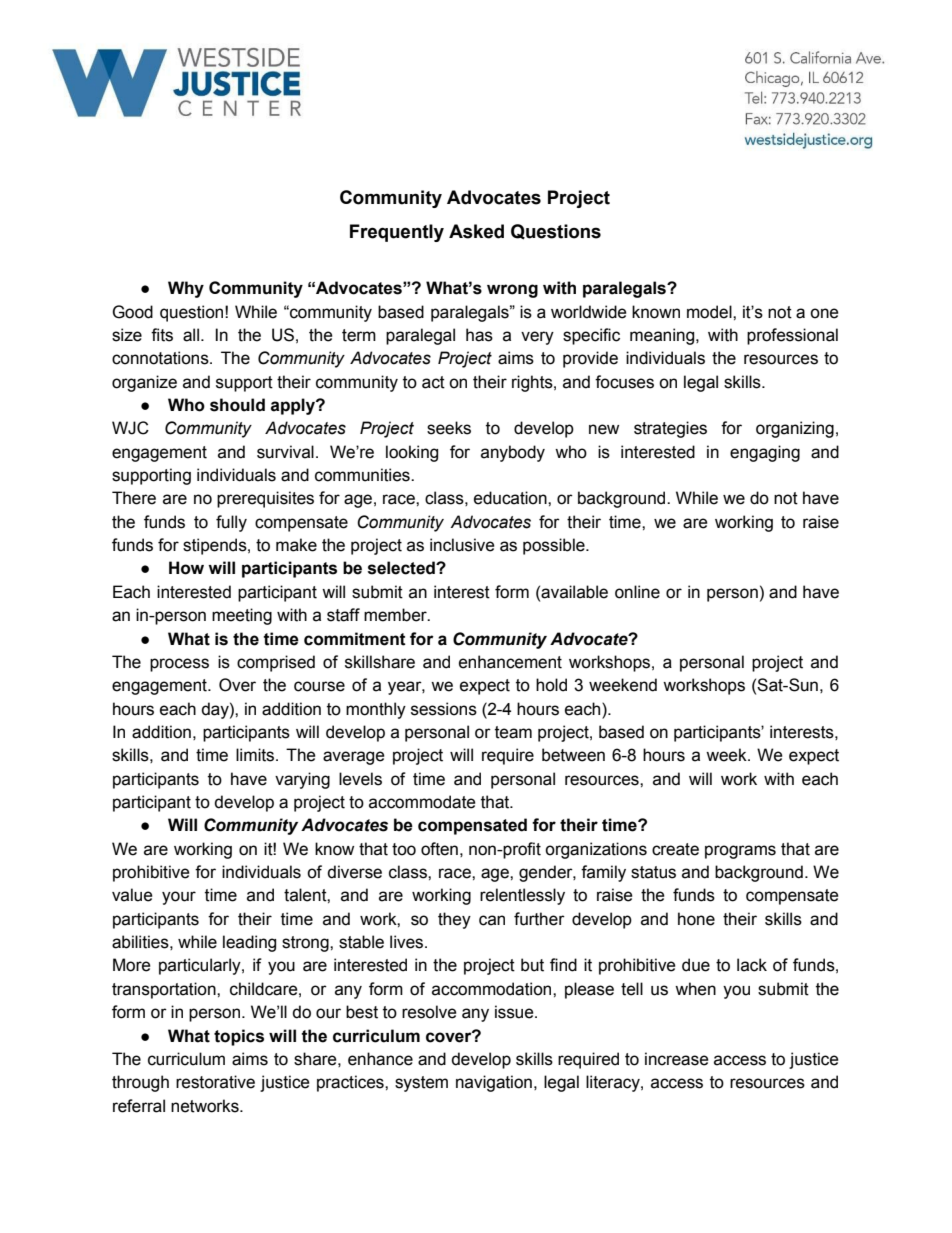 This image has width=952, height=1233. Describe the element at coordinates (637, 592) in the image. I see `online` at that location.
